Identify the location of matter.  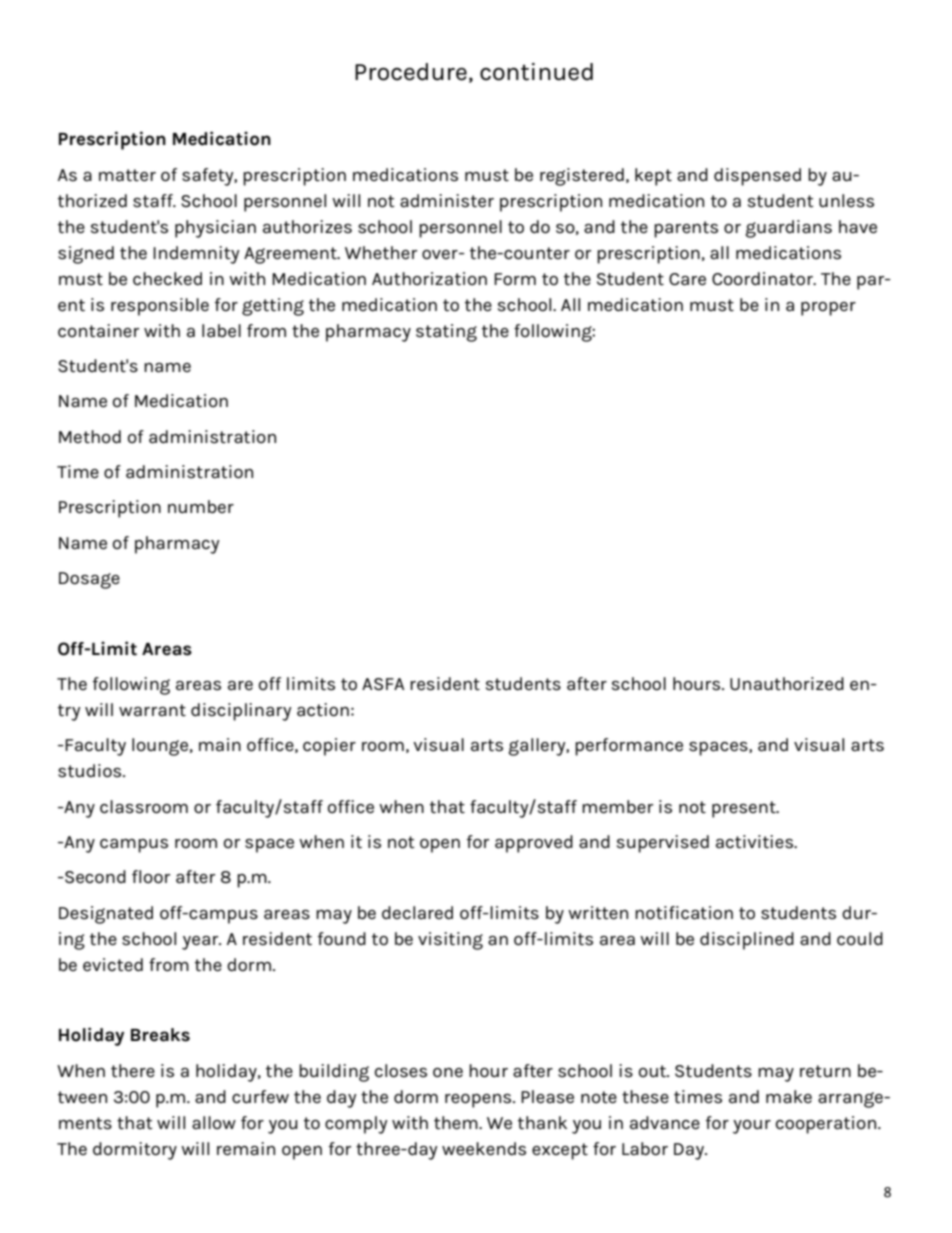
(127, 175).
